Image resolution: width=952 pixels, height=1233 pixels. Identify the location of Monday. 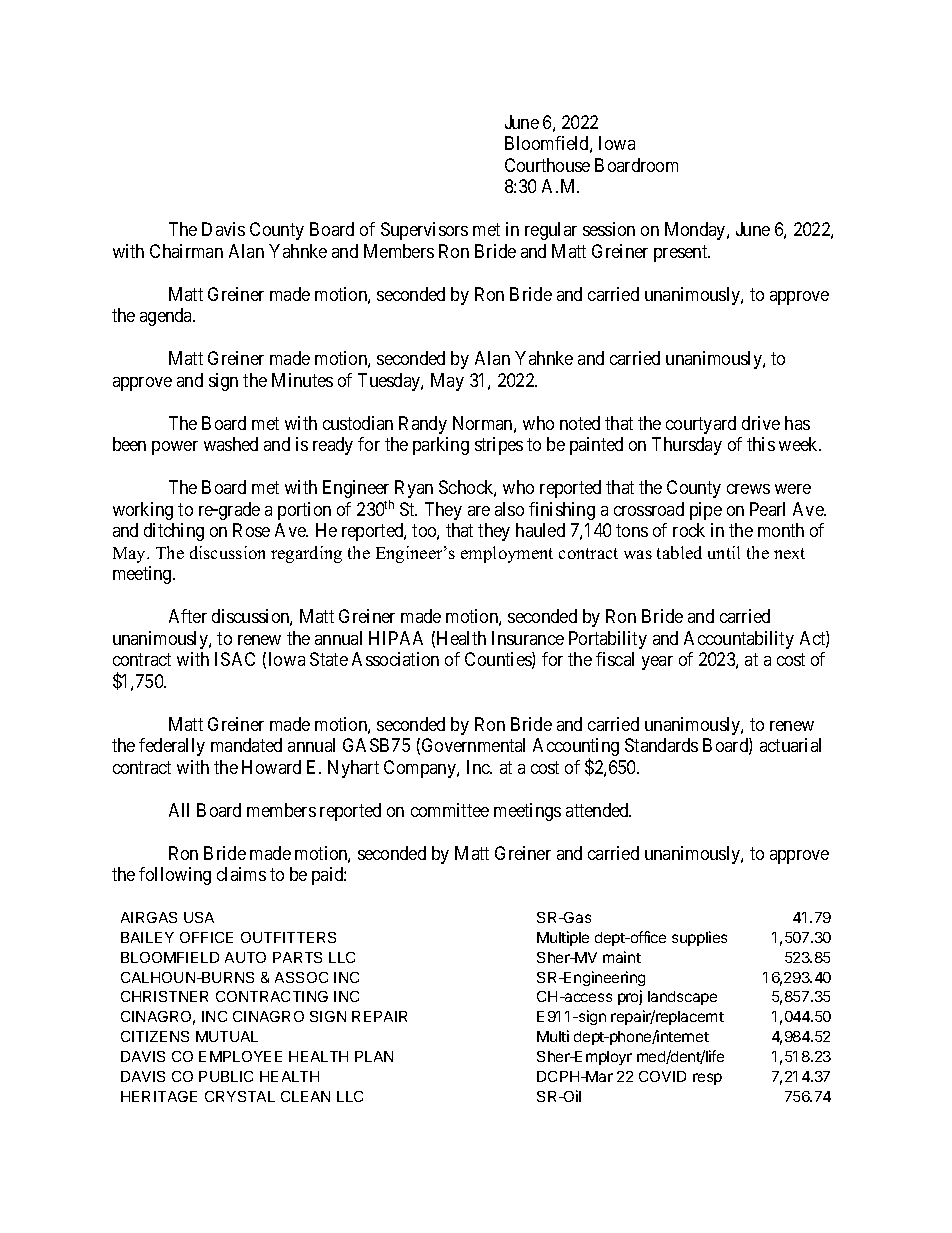
(696, 231).
